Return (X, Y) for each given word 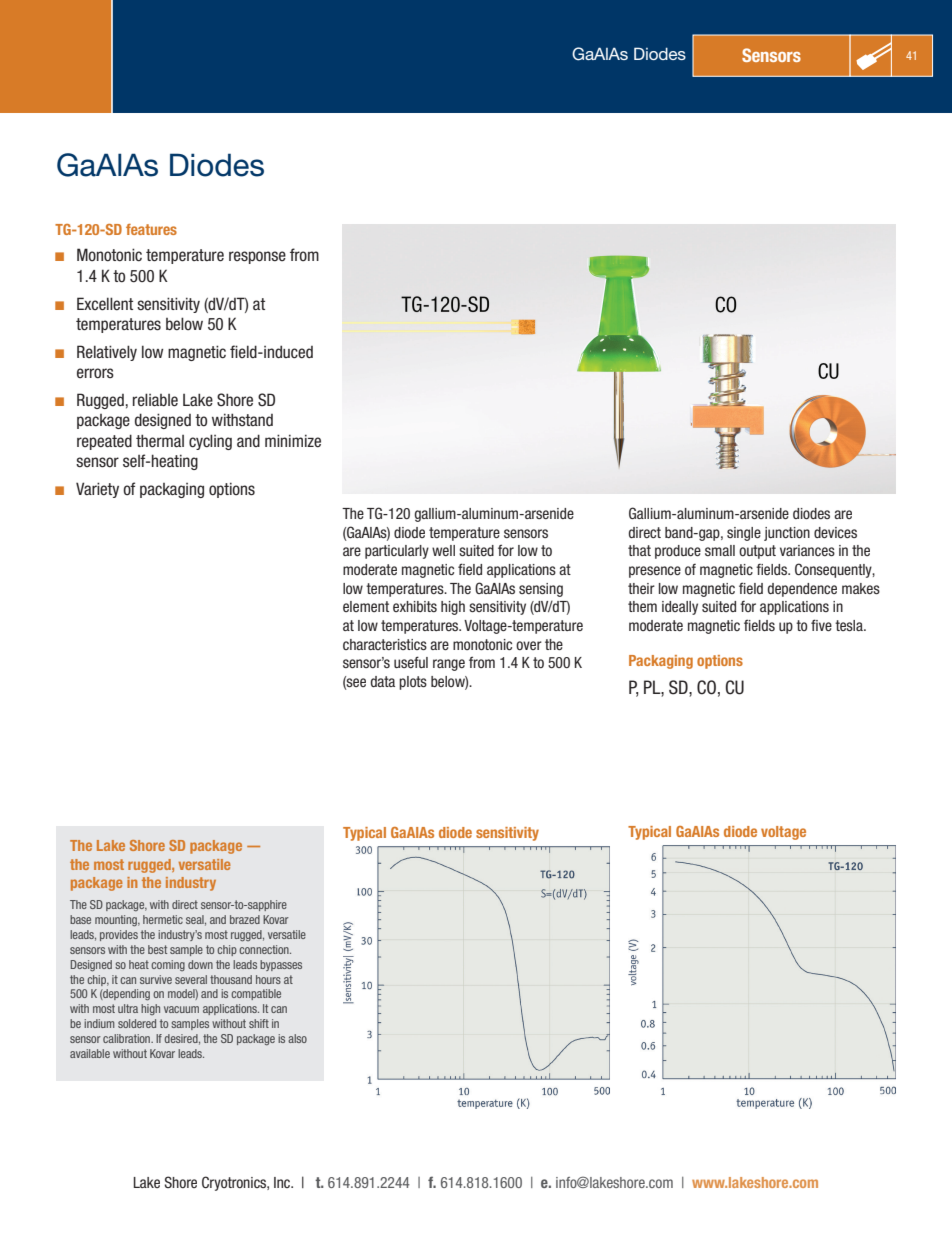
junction (787, 534)
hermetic (163, 919)
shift (259, 1023)
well (443, 550)
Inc (283, 1182)
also (297, 1038)
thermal (160, 441)
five (821, 625)
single (744, 534)
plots (413, 683)
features (151, 229)
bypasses (281, 965)
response (257, 257)
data (382, 681)
